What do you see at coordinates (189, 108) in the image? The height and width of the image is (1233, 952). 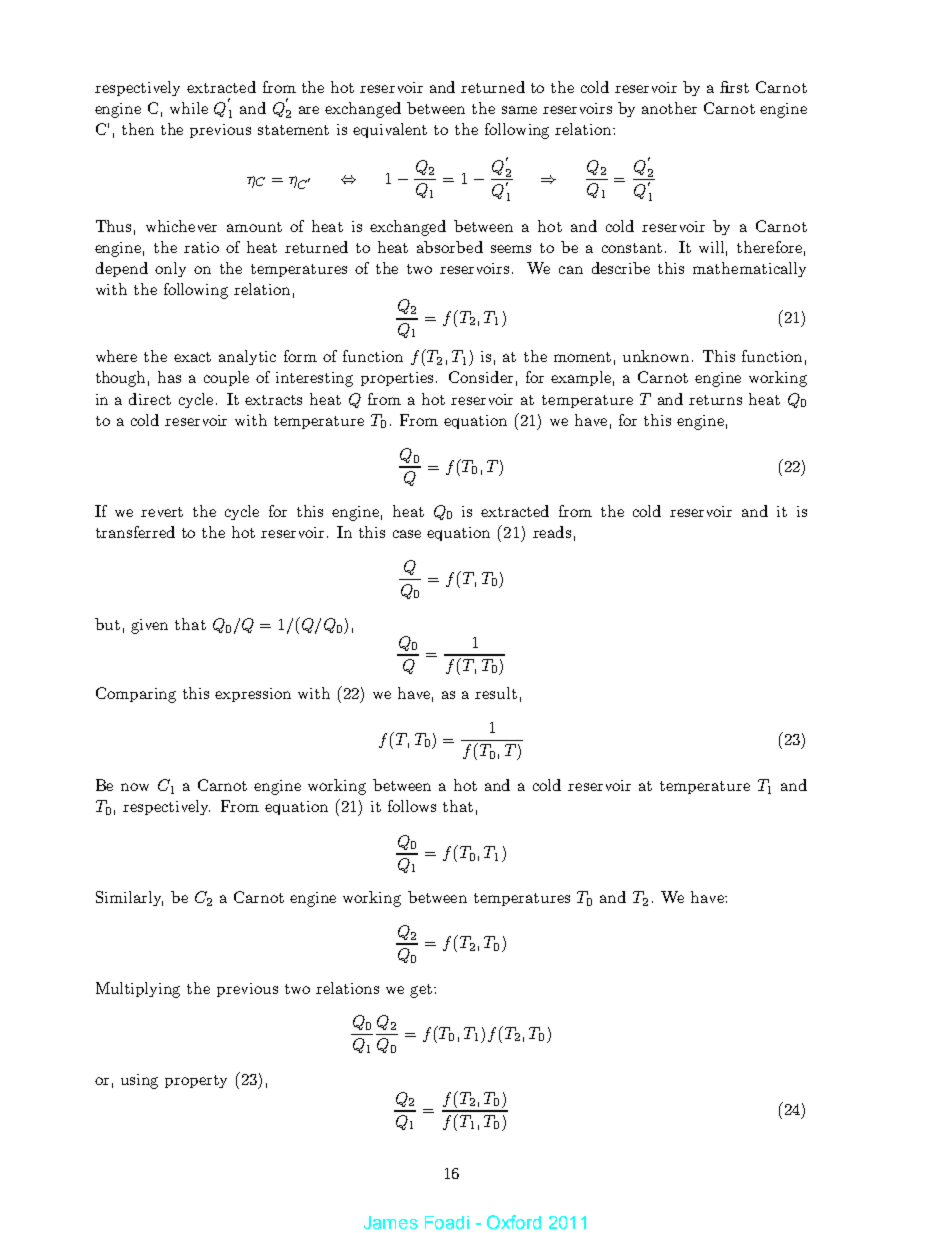 I see `while` at bounding box center [189, 108].
